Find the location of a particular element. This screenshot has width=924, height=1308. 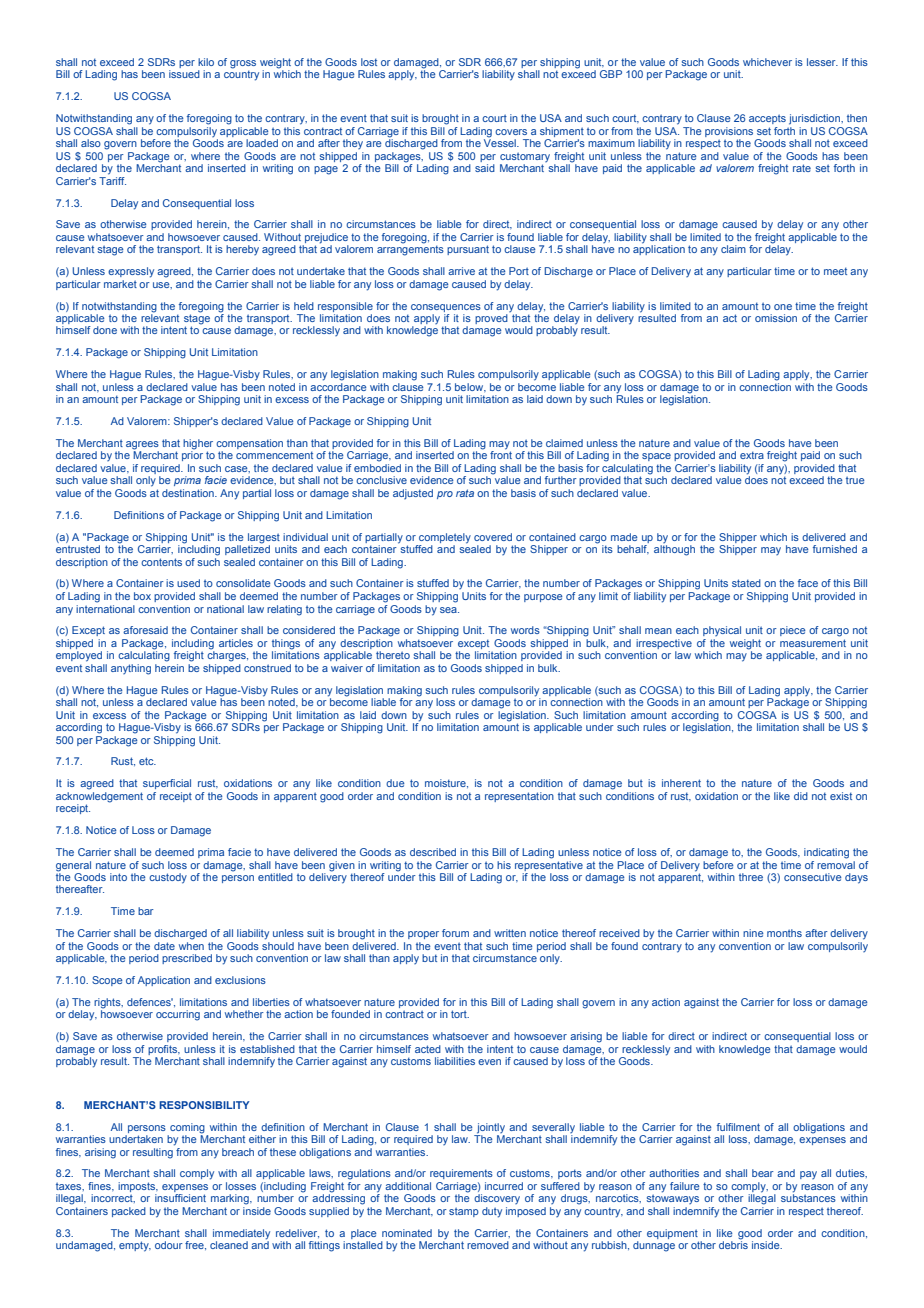

accepts is located at coordinates (767, 119).
